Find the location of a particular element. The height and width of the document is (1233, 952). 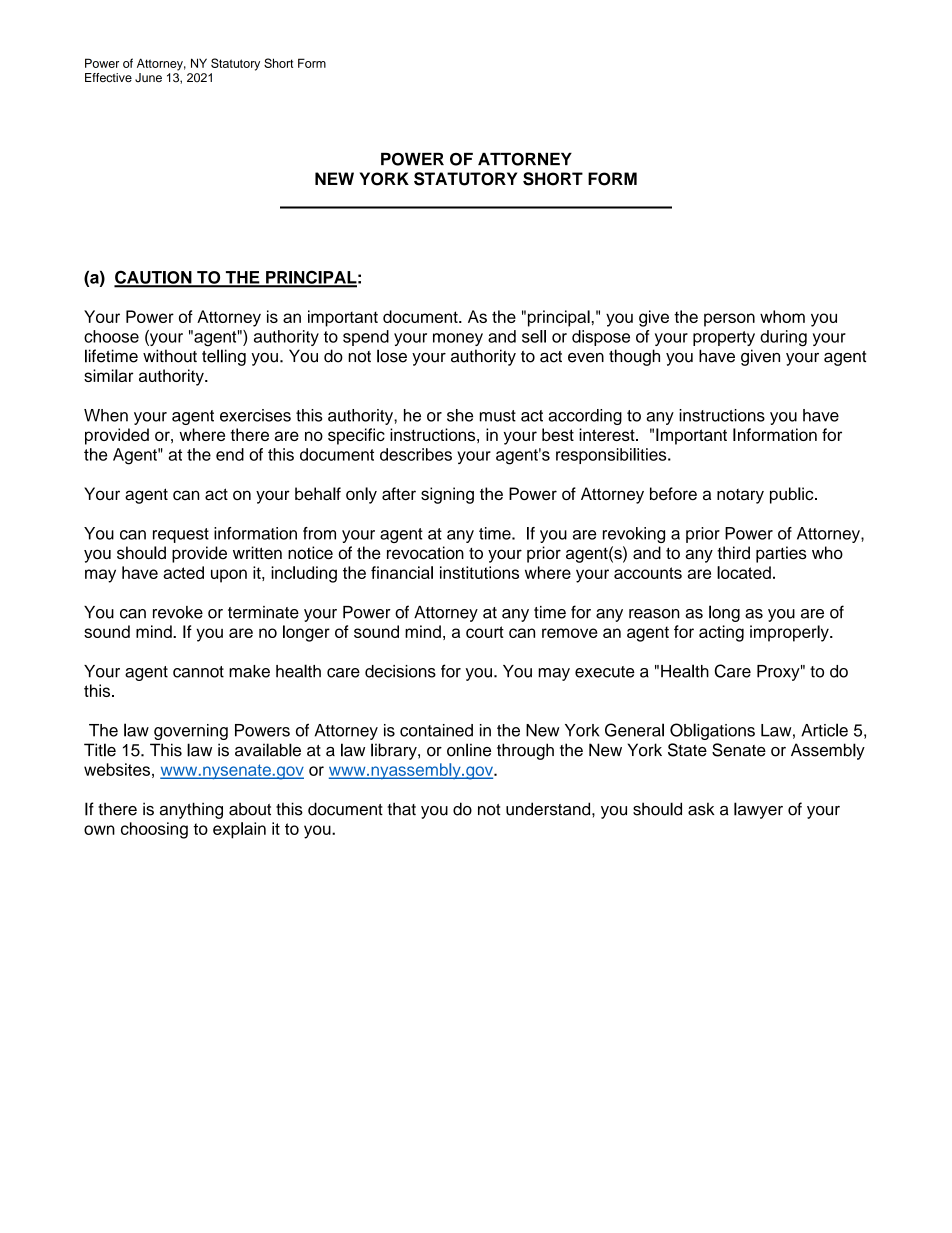

whom is located at coordinates (782, 316).
